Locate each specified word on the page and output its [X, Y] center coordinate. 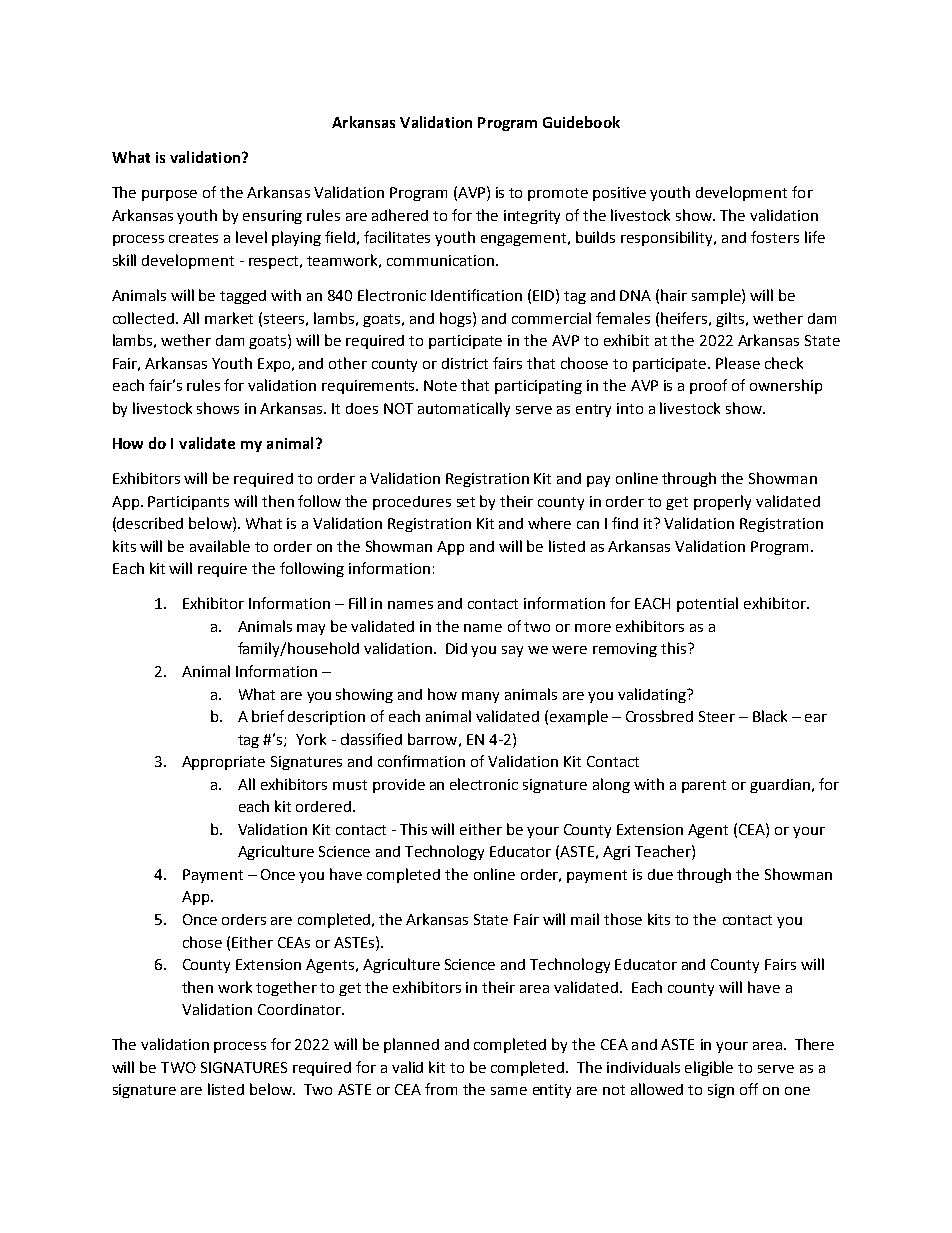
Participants [188, 503]
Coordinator [300, 1009]
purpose [169, 195]
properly [722, 502]
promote [558, 194]
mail [585, 919]
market [229, 318]
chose [202, 942]
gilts [731, 319]
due [660, 874]
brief [268, 716]
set [466, 502]
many [480, 697]
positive [619, 194]
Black [770, 716]
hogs [457, 319]
